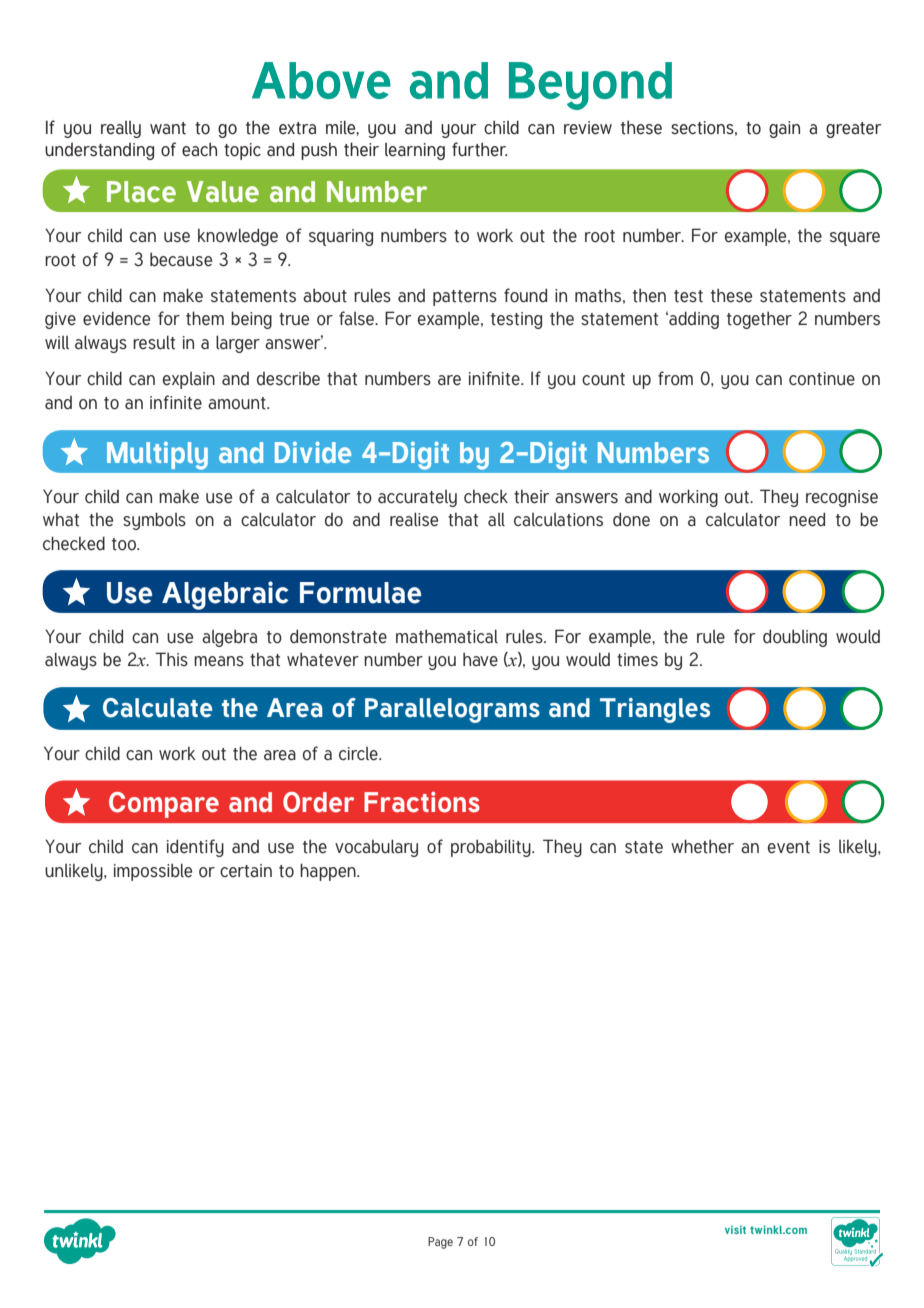 The height and width of the image is (1308, 924). I want to click on further, so click(480, 149).
